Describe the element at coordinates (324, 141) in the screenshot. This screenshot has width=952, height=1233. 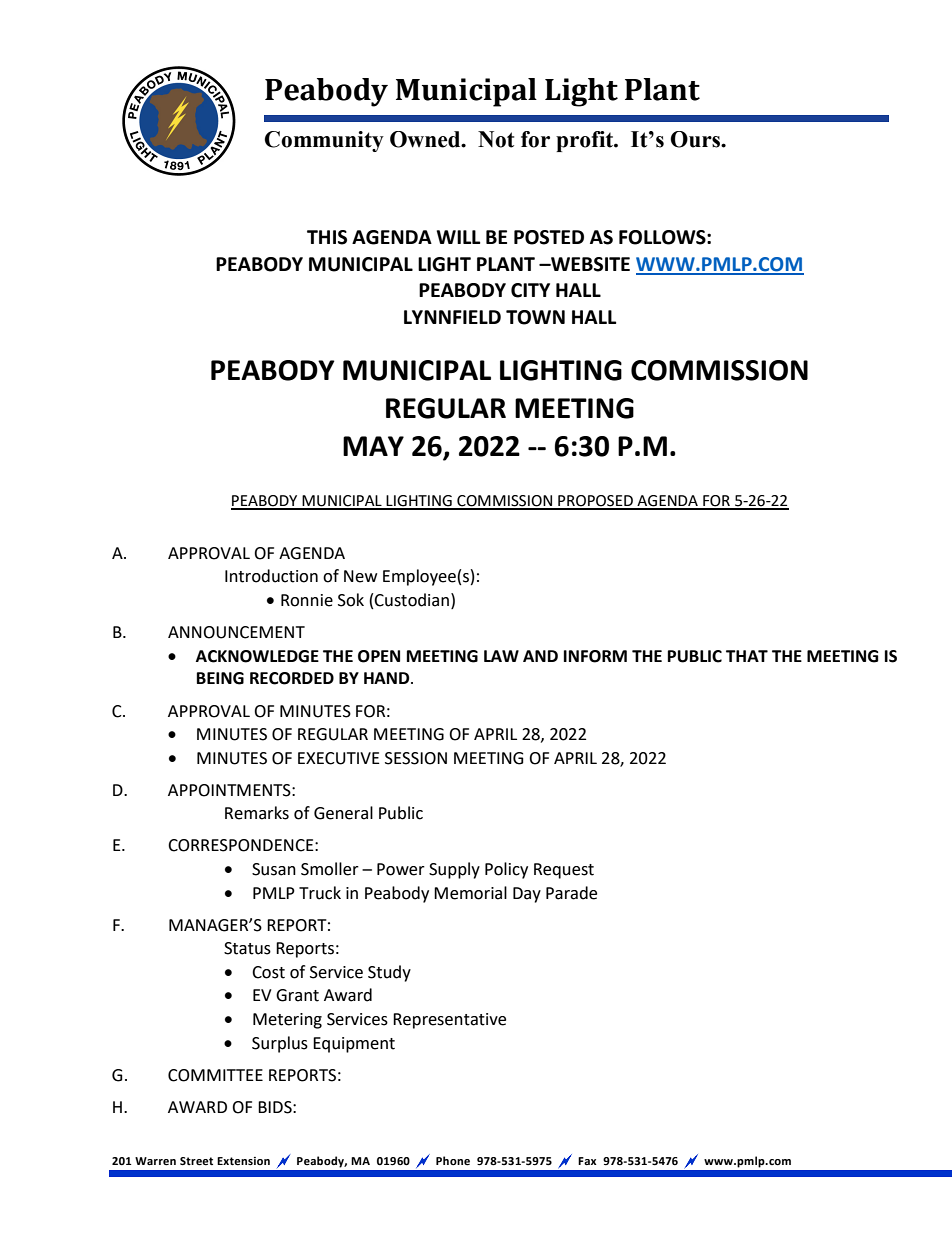
I see `Community` at that location.
